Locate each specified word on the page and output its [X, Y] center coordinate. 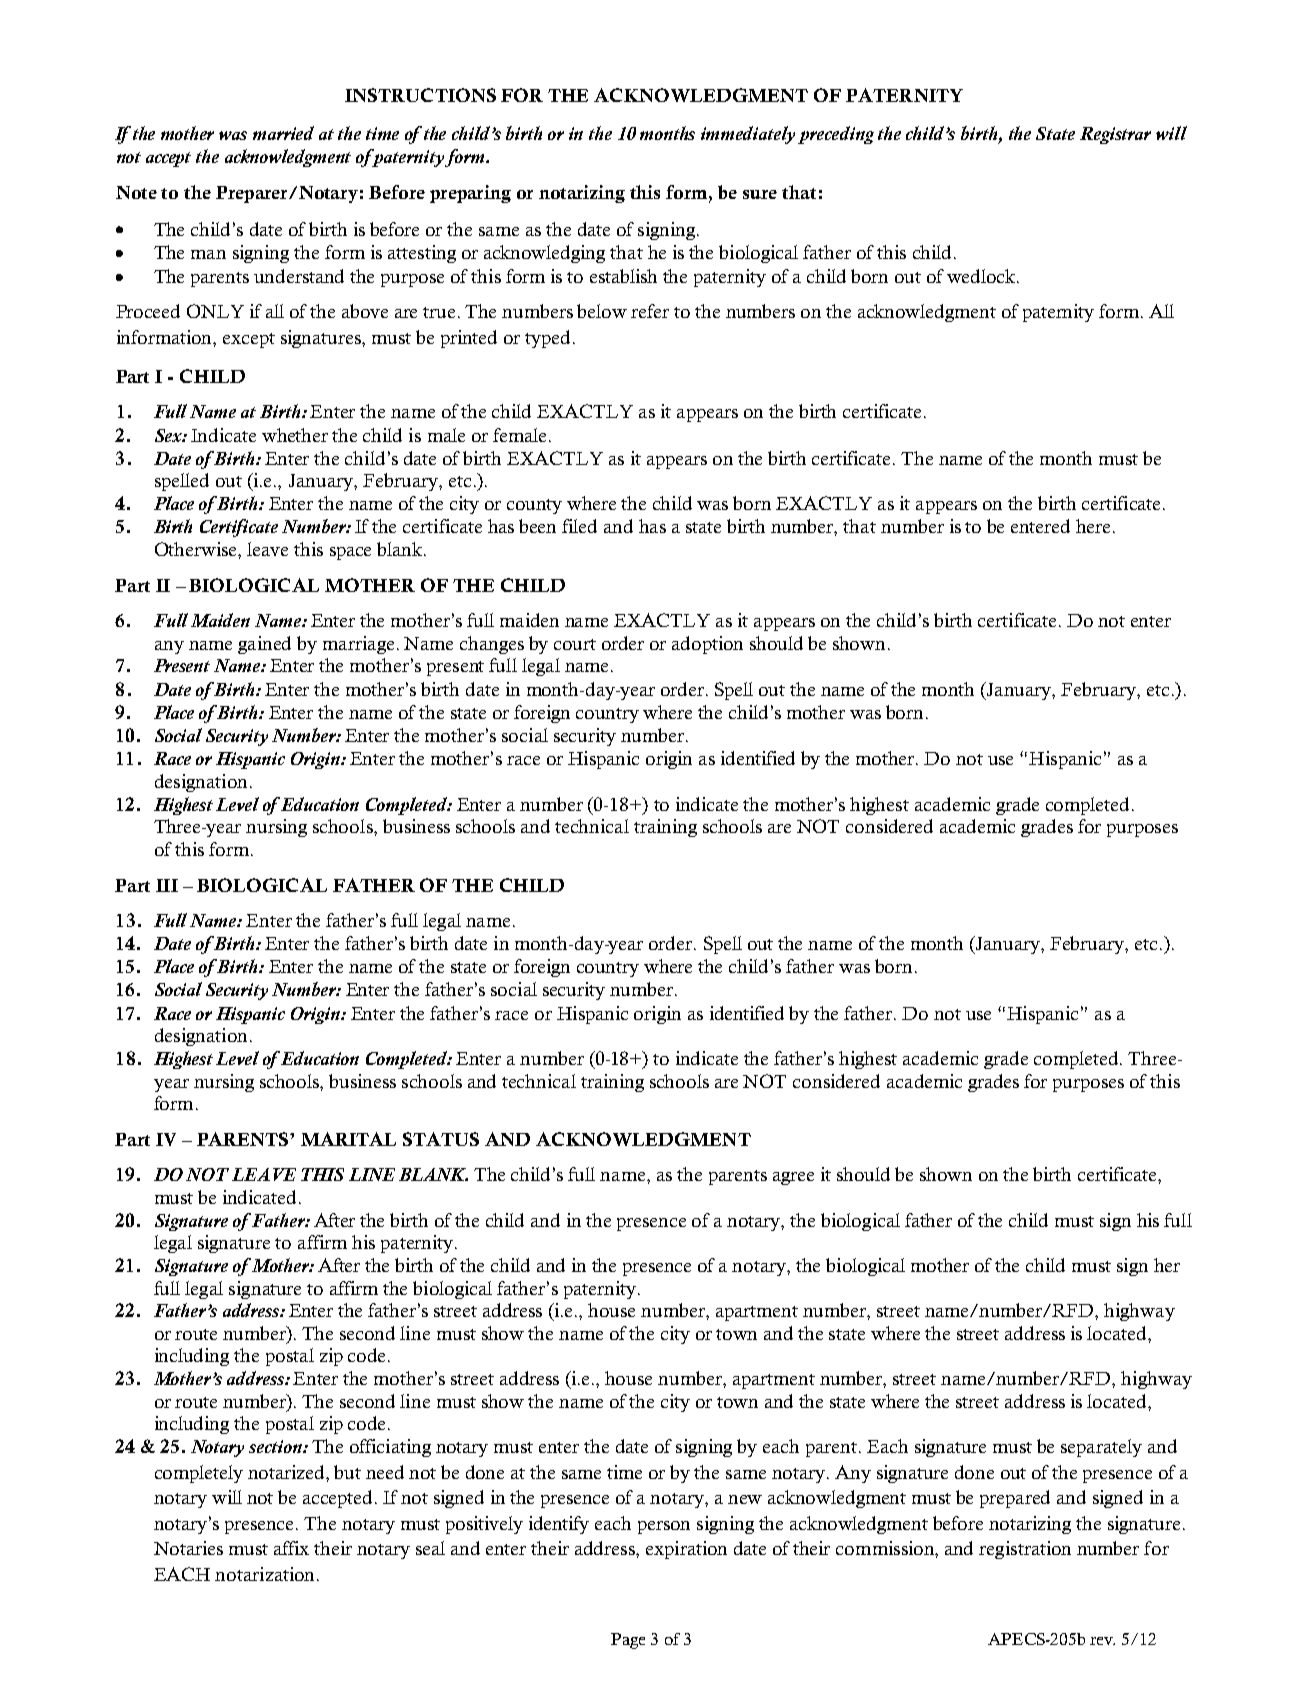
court [575, 644]
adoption [707, 645]
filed [579, 526]
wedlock [982, 276]
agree [793, 1178]
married [283, 133]
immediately [748, 135]
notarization [266, 1574]
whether [295, 435]
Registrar [1115, 135]
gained [264, 645]
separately [1101, 1448]
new [745, 1499]
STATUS [441, 1139]
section [276, 1446]
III [167, 885]
